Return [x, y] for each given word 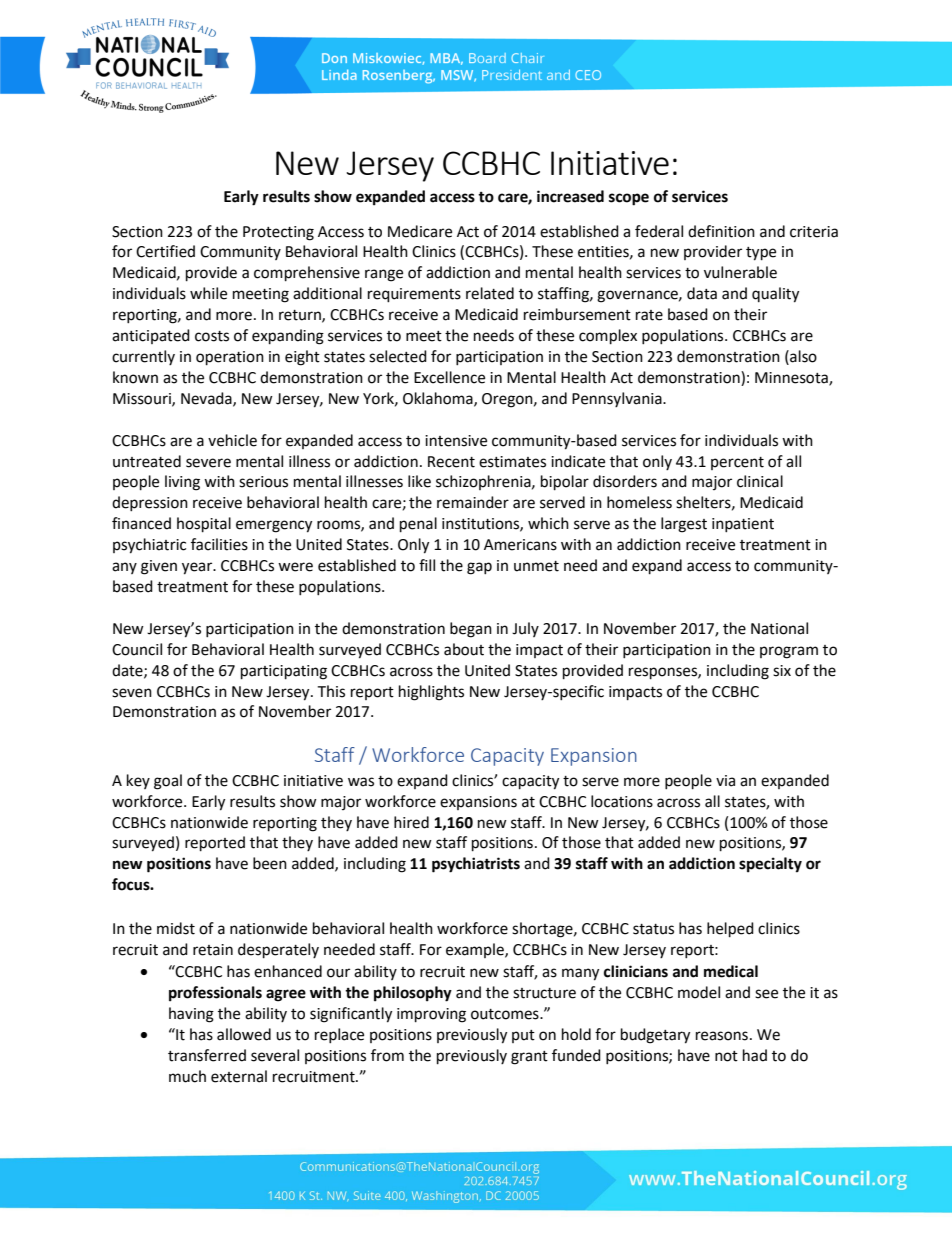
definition [721, 231]
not [726, 1056]
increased [570, 196]
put [523, 1036]
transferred [207, 1055]
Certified [165, 251]
